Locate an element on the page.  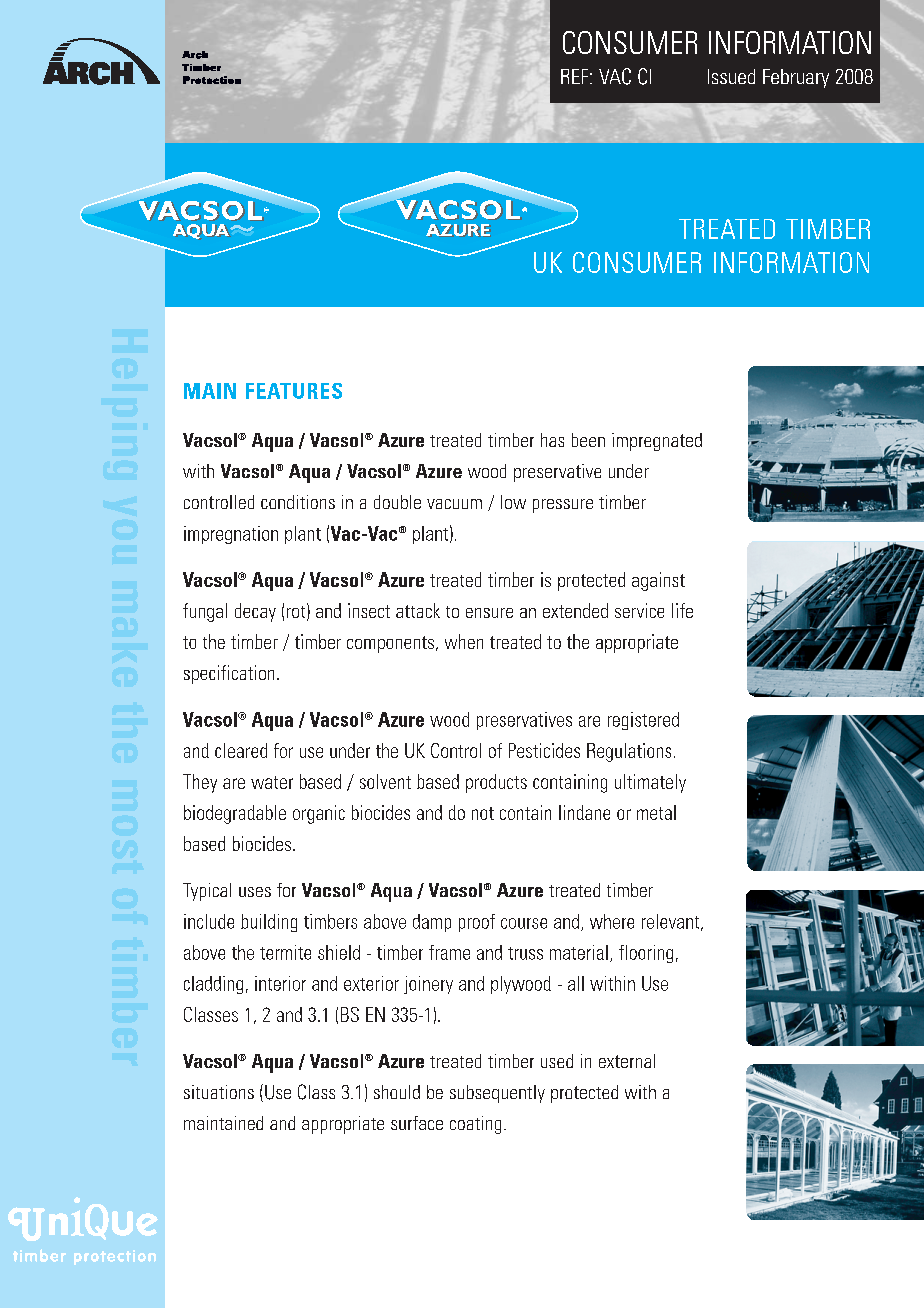
REF is located at coordinates (576, 76).
